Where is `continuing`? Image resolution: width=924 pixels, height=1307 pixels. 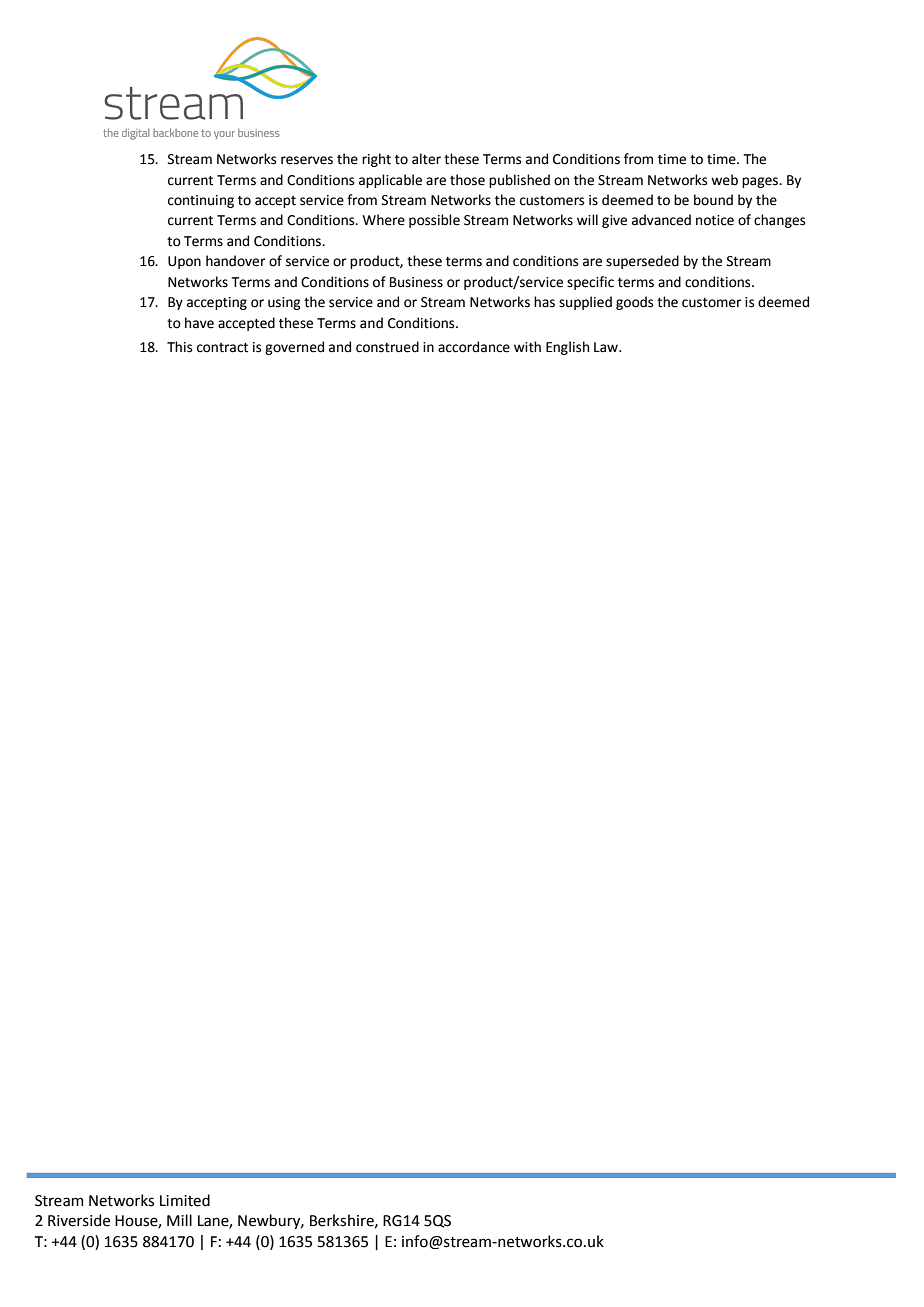 continuing is located at coordinates (201, 201).
